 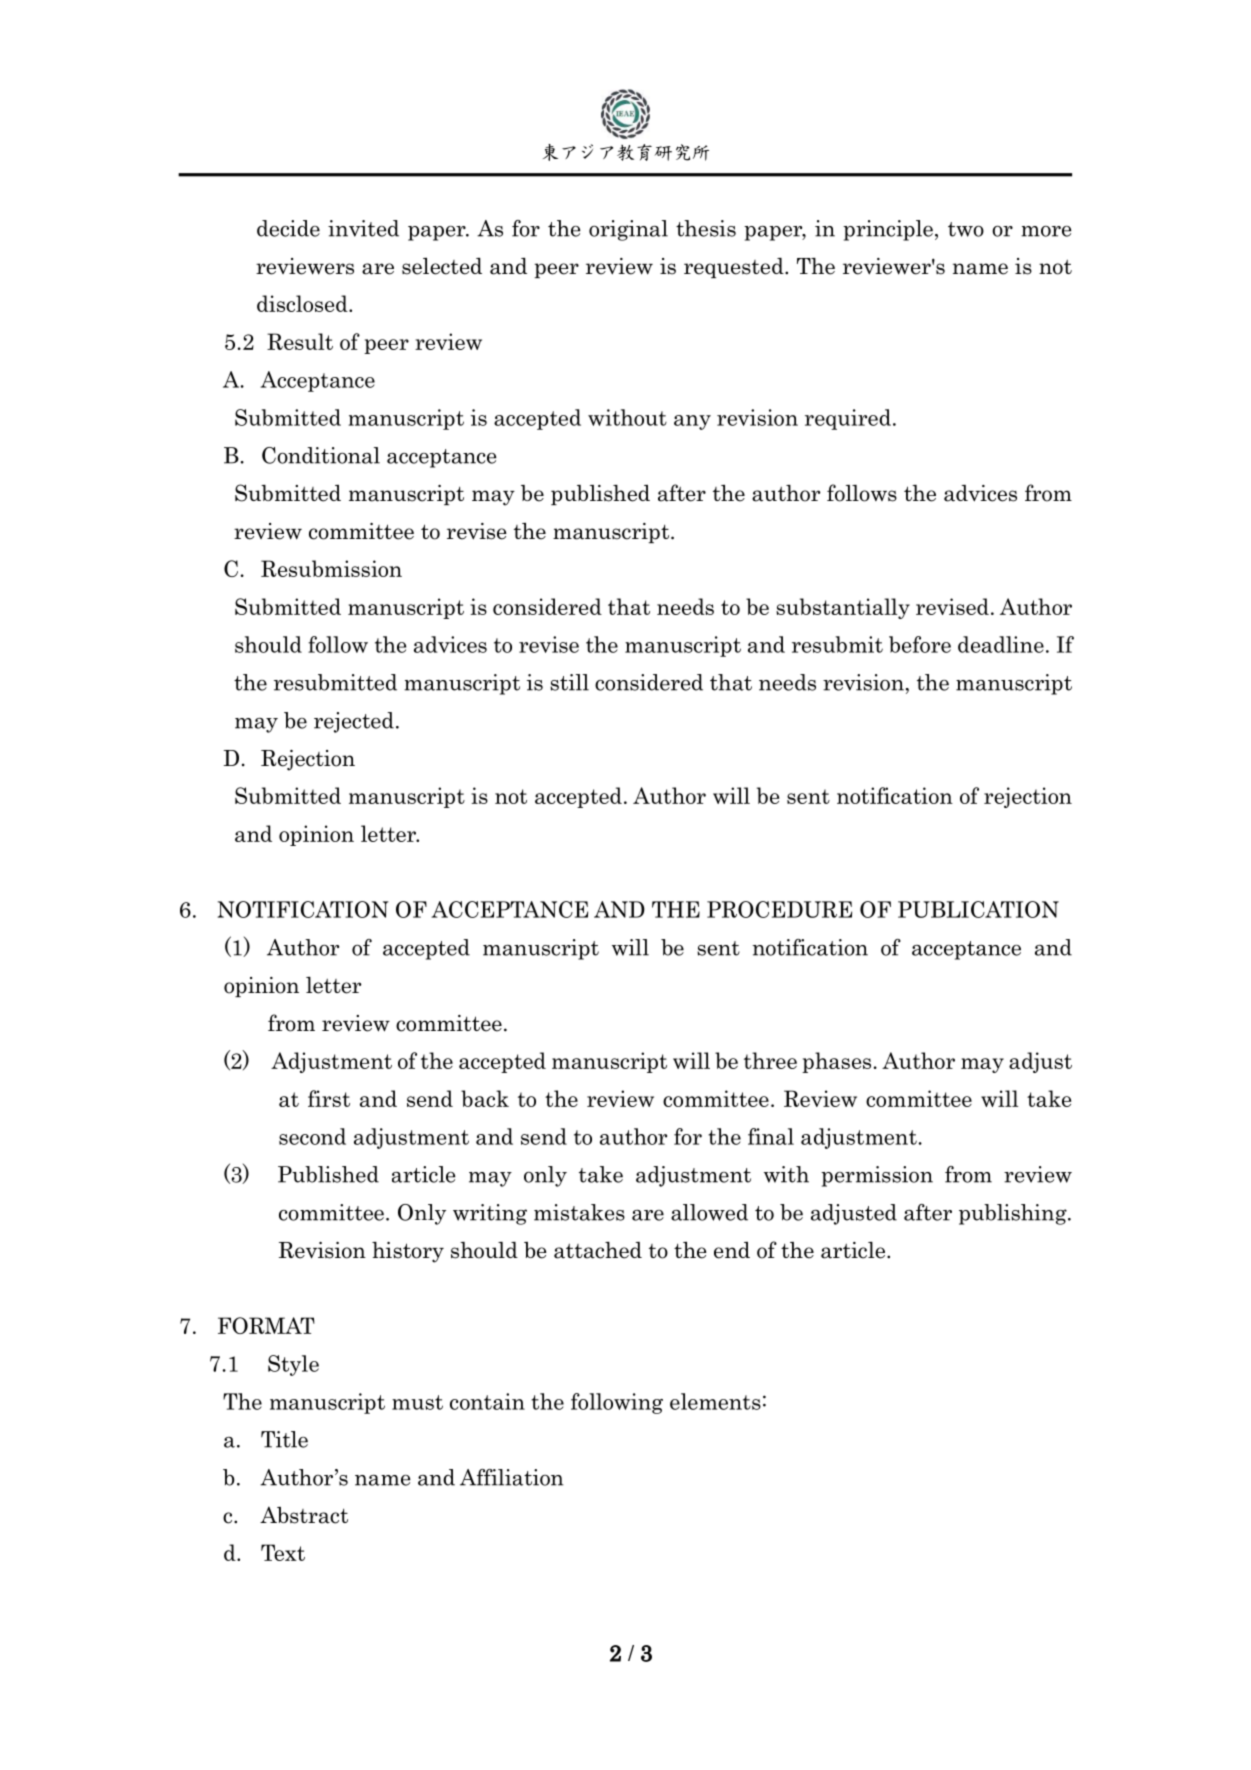 I want to click on allowed, so click(x=709, y=1212).
